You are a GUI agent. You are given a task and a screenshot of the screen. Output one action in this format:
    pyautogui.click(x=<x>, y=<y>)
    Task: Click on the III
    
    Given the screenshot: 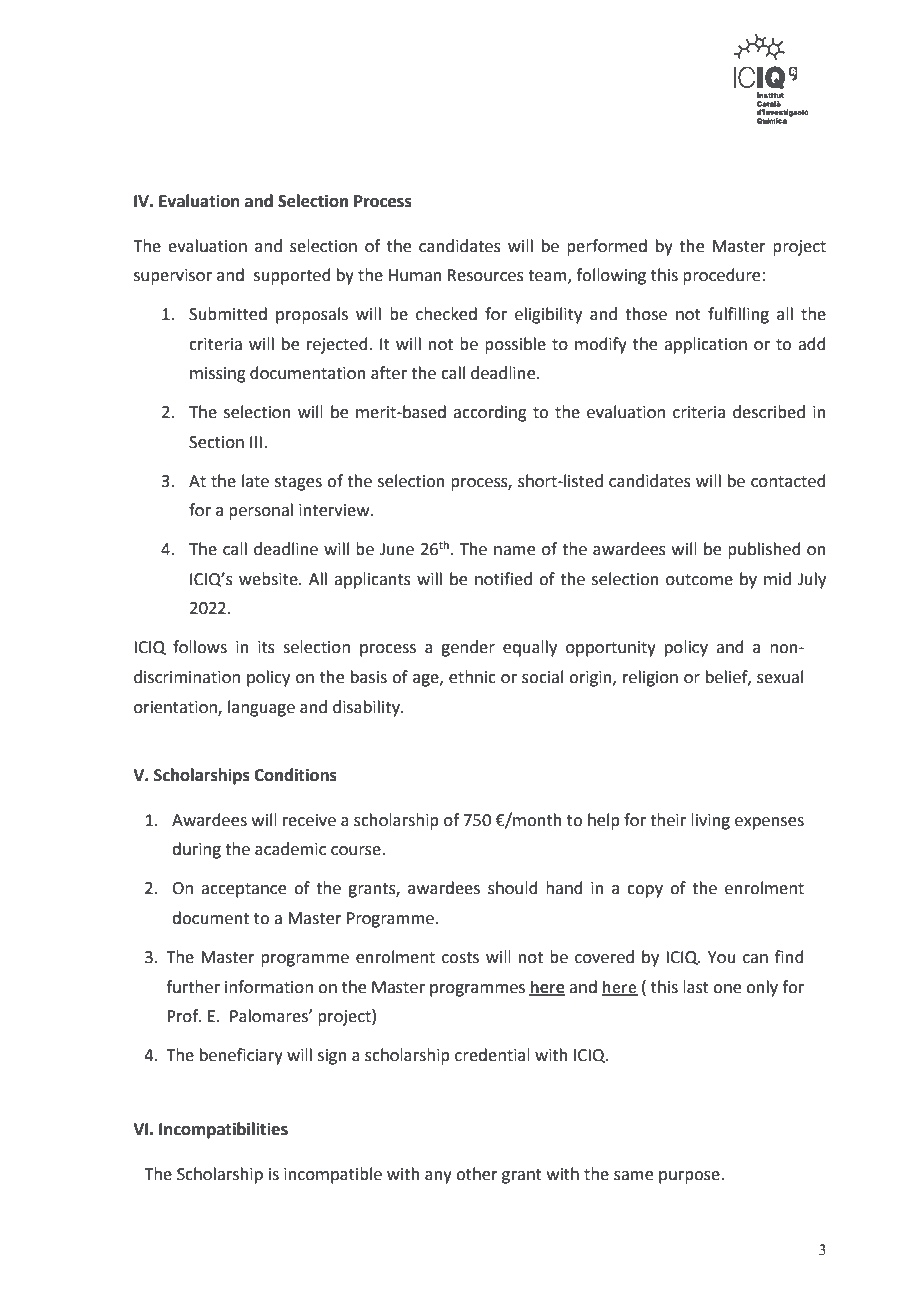 What is the action you would take?
    pyautogui.click(x=256, y=442)
